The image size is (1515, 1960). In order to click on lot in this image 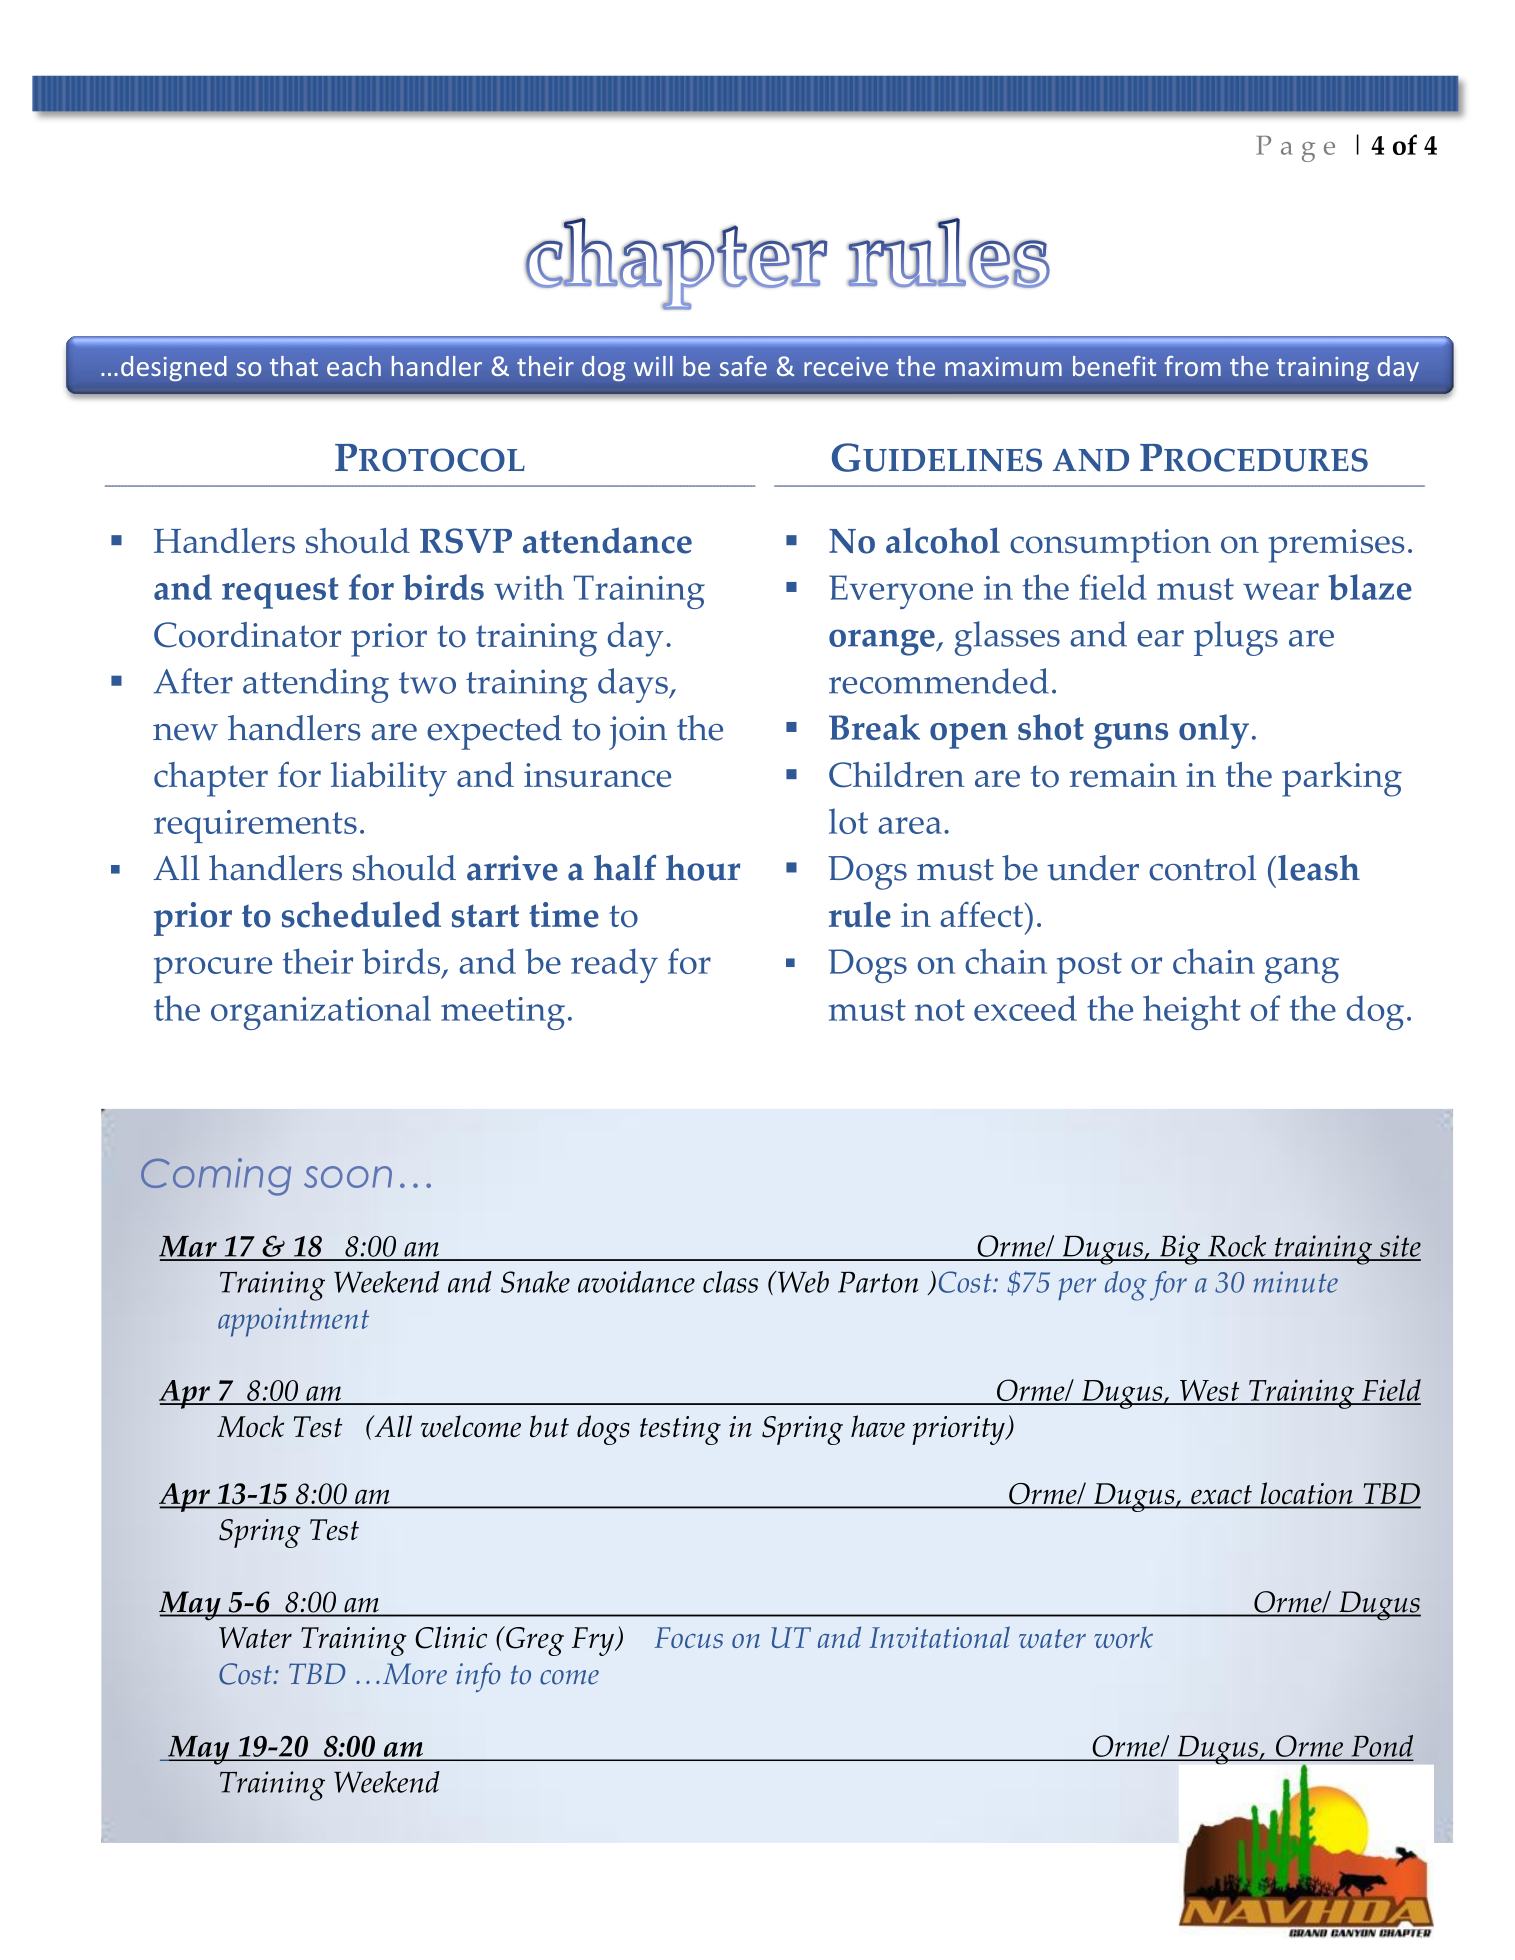, I will do `click(848, 821)`.
